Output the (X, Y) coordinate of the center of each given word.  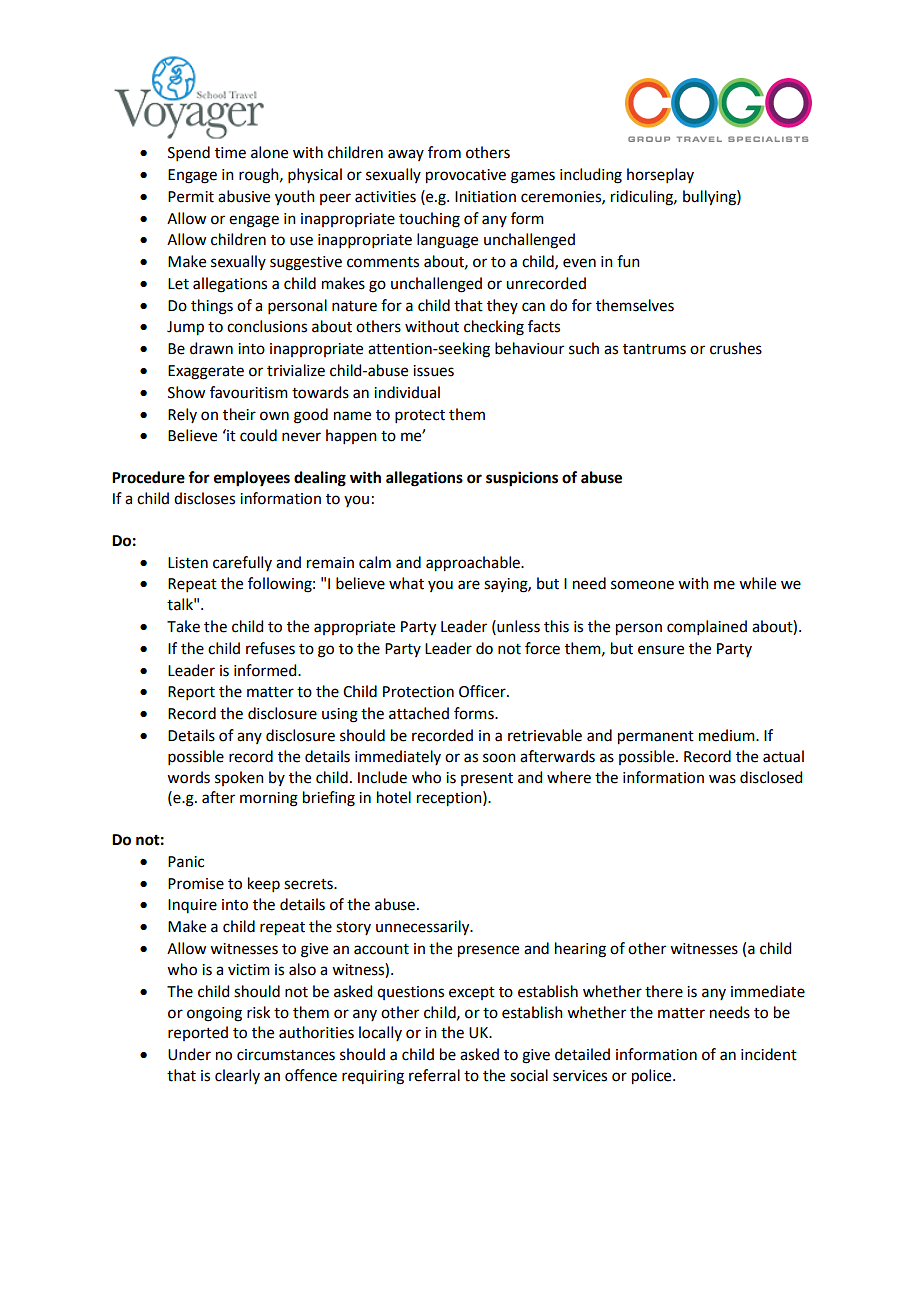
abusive (244, 196)
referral (434, 1075)
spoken (239, 778)
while (757, 583)
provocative (466, 176)
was (722, 779)
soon (499, 758)
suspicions (522, 479)
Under (189, 1054)
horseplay (660, 175)
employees (252, 479)
